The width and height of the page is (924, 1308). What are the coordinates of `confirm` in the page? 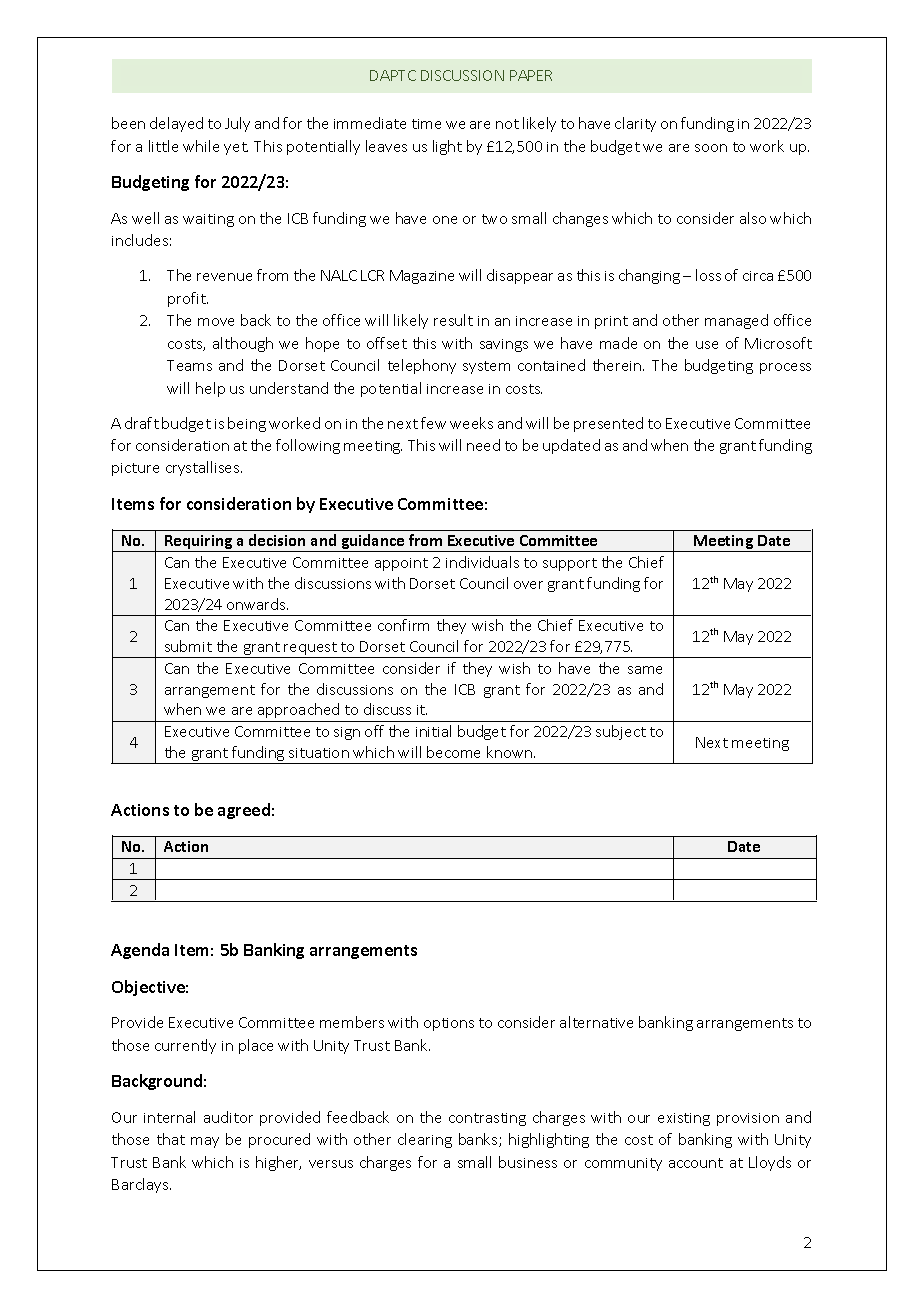 It's located at (403, 625).
